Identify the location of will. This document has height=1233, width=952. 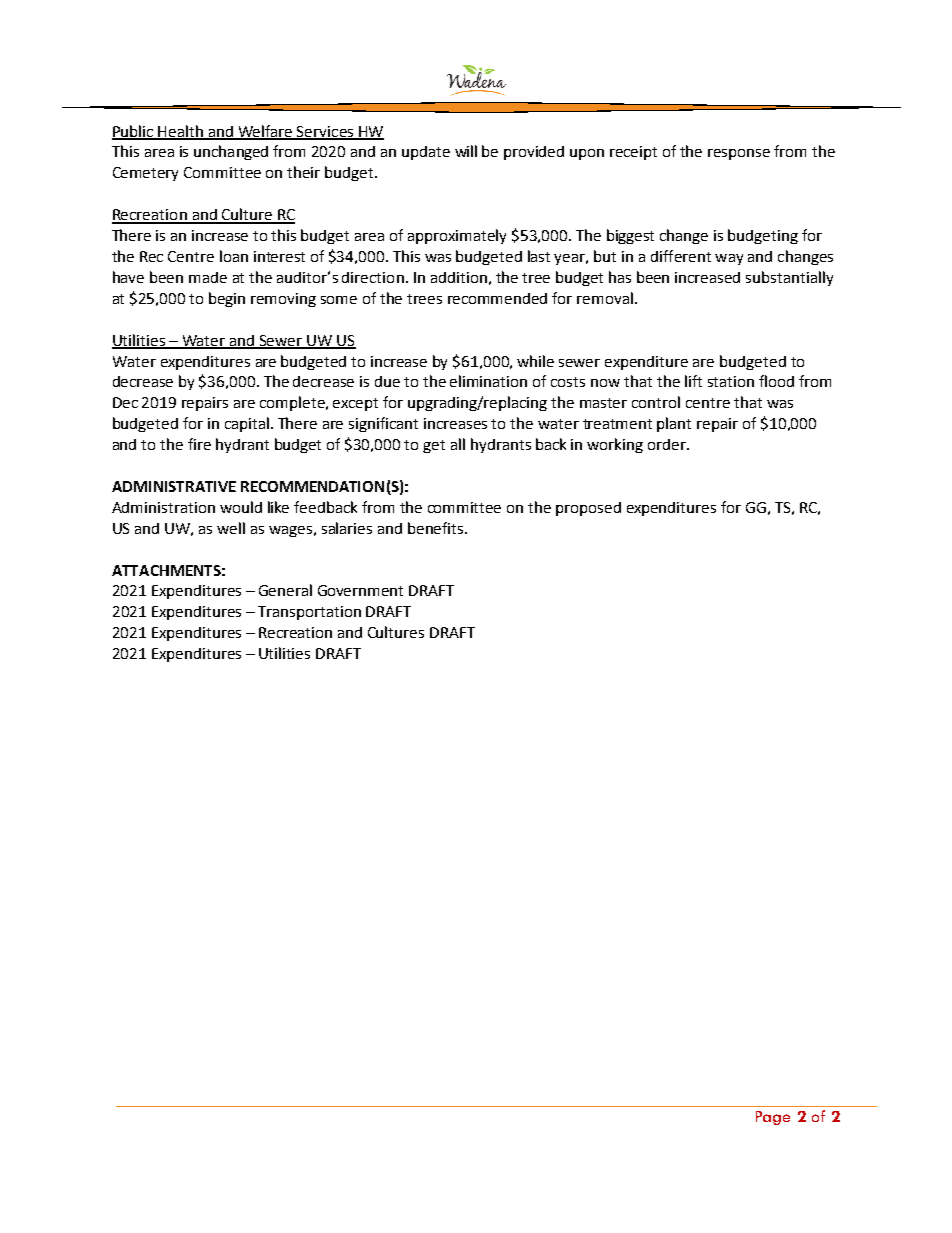
(466, 151).
